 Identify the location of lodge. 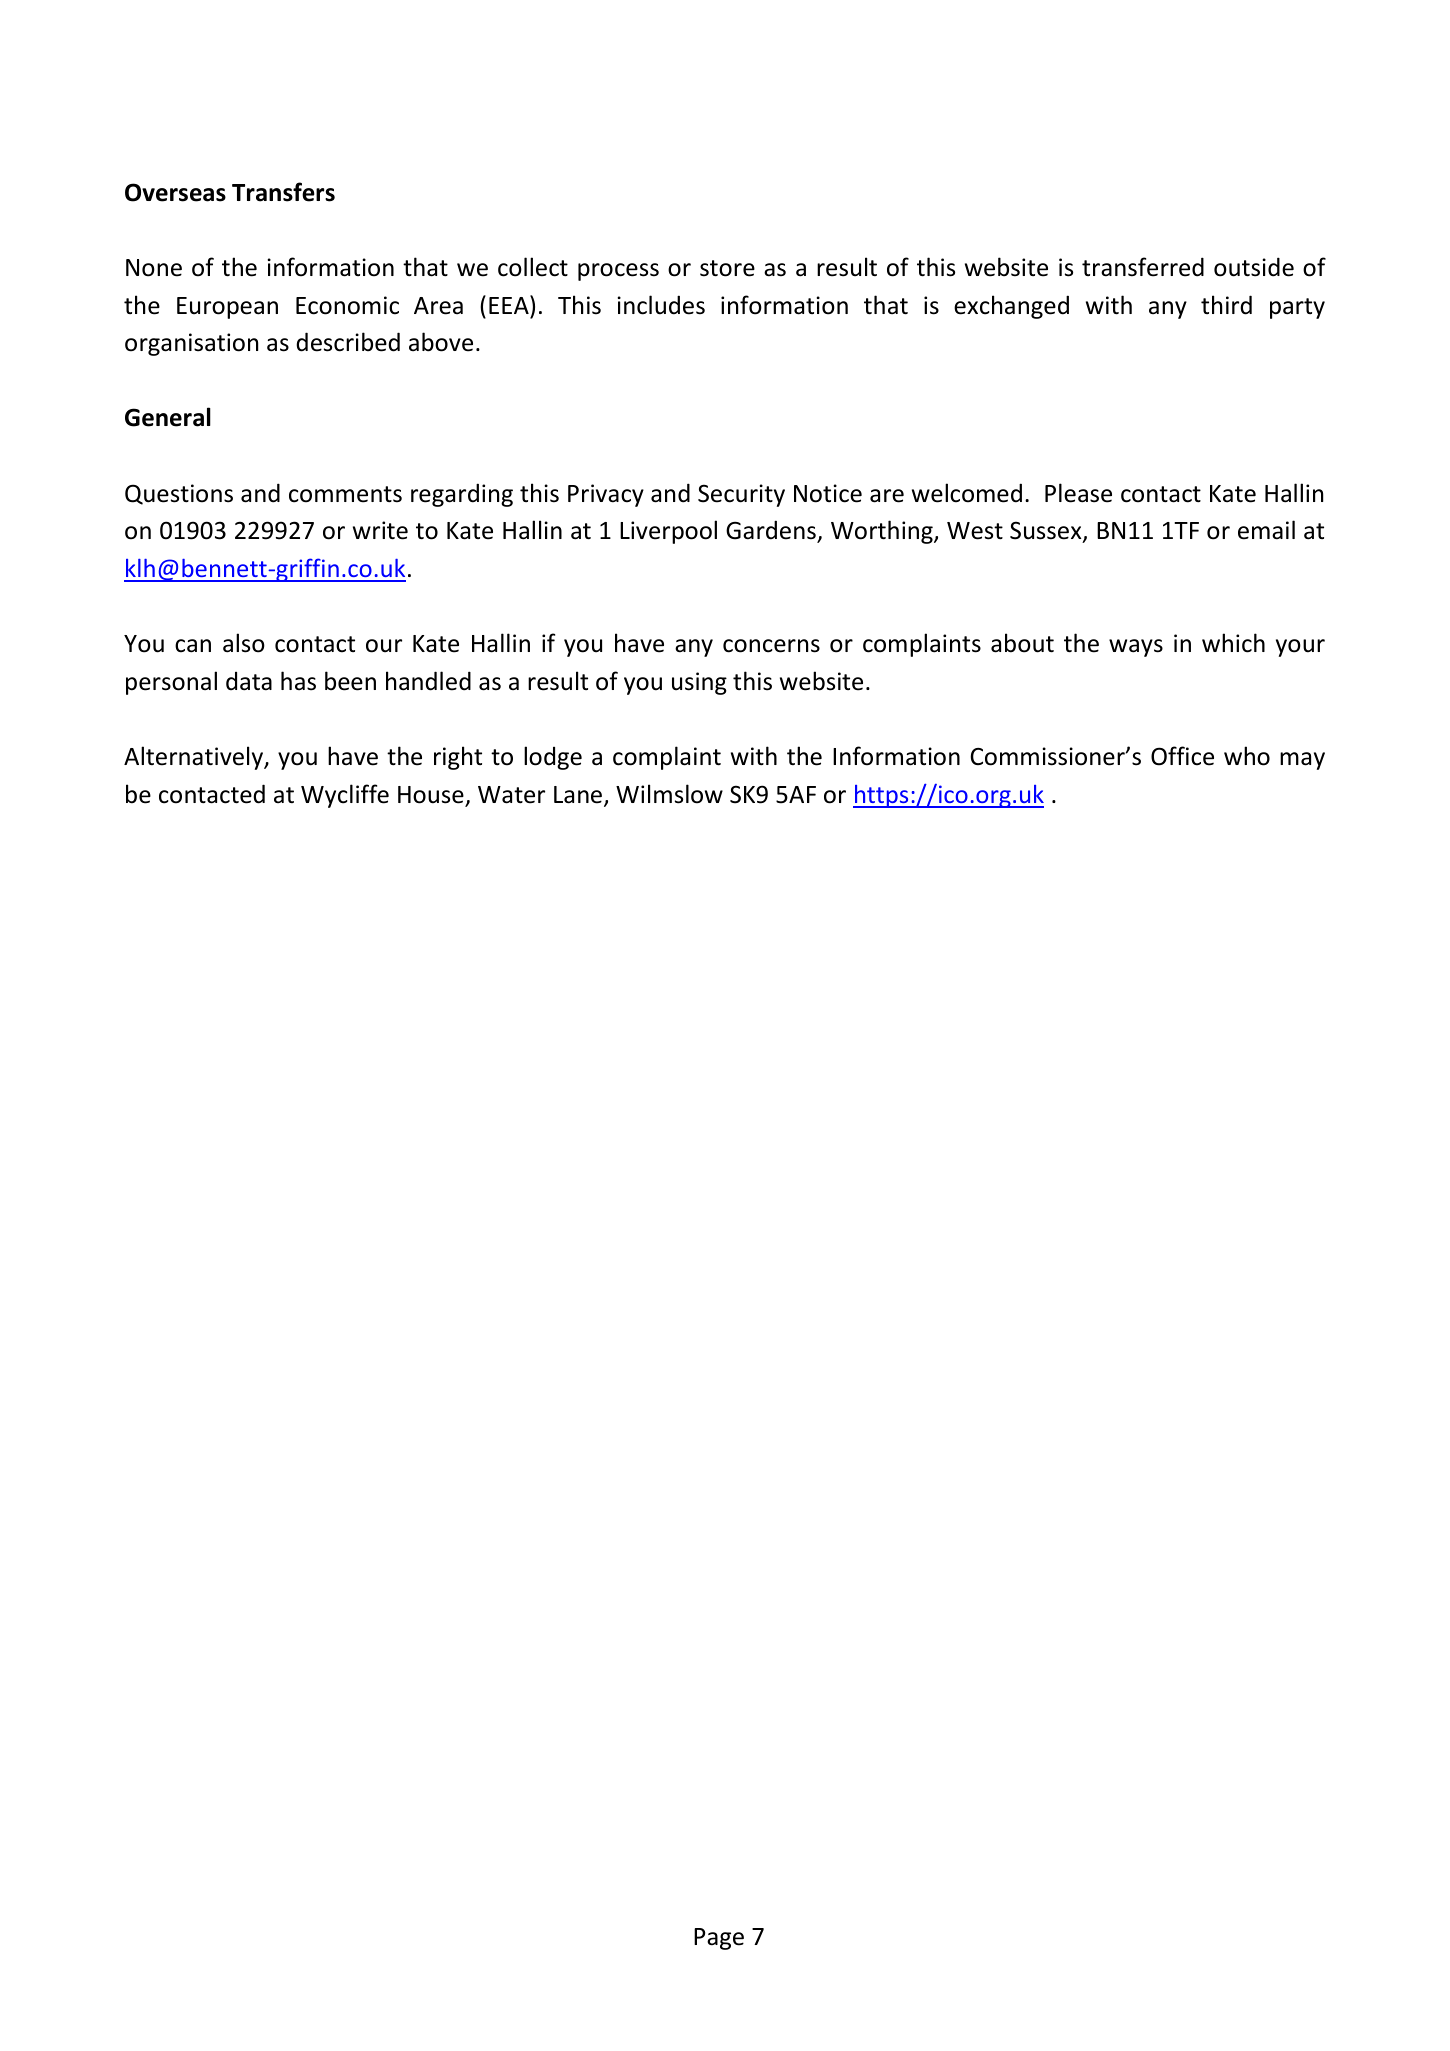
(553, 758).
